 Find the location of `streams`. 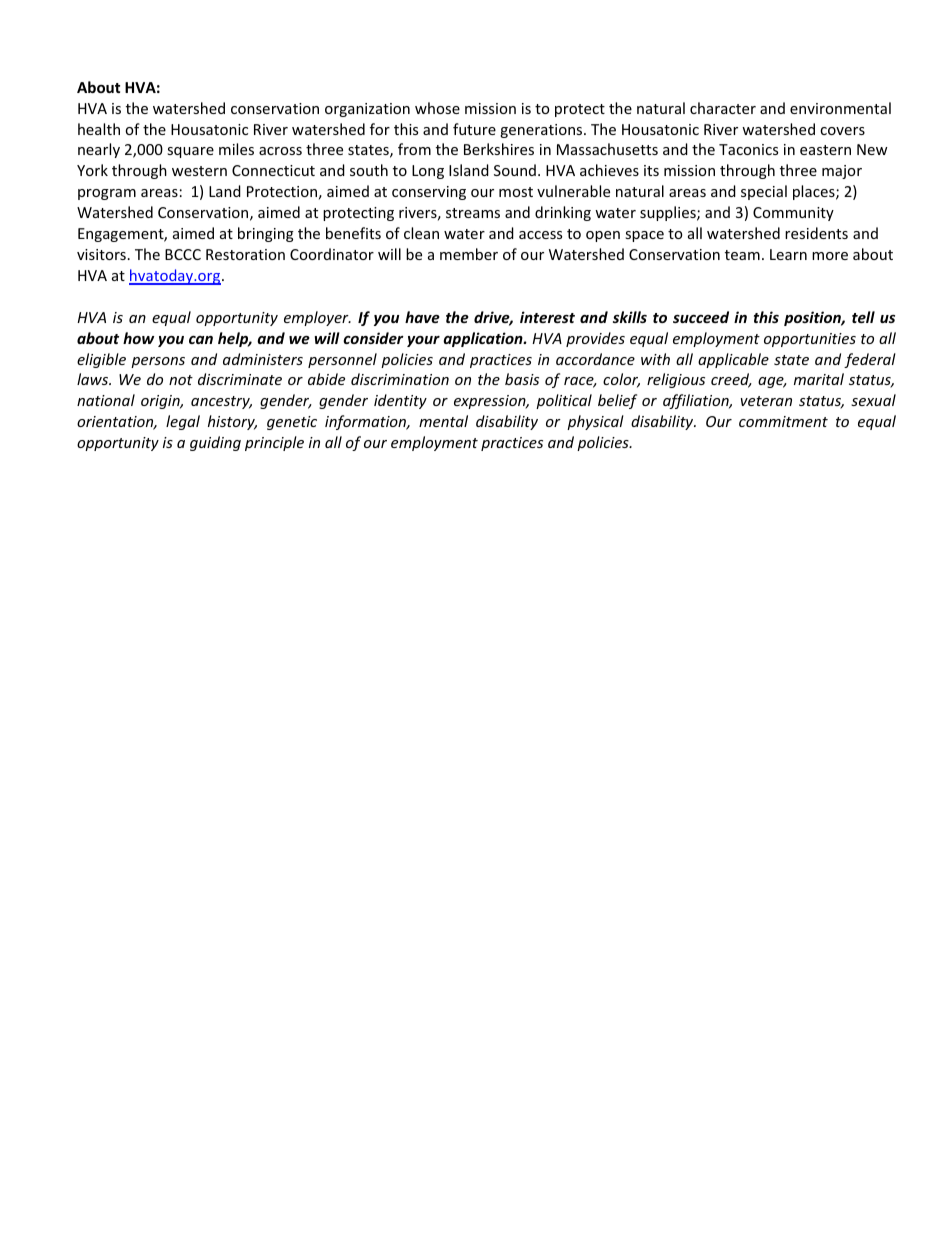

streams is located at coordinates (473, 213).
